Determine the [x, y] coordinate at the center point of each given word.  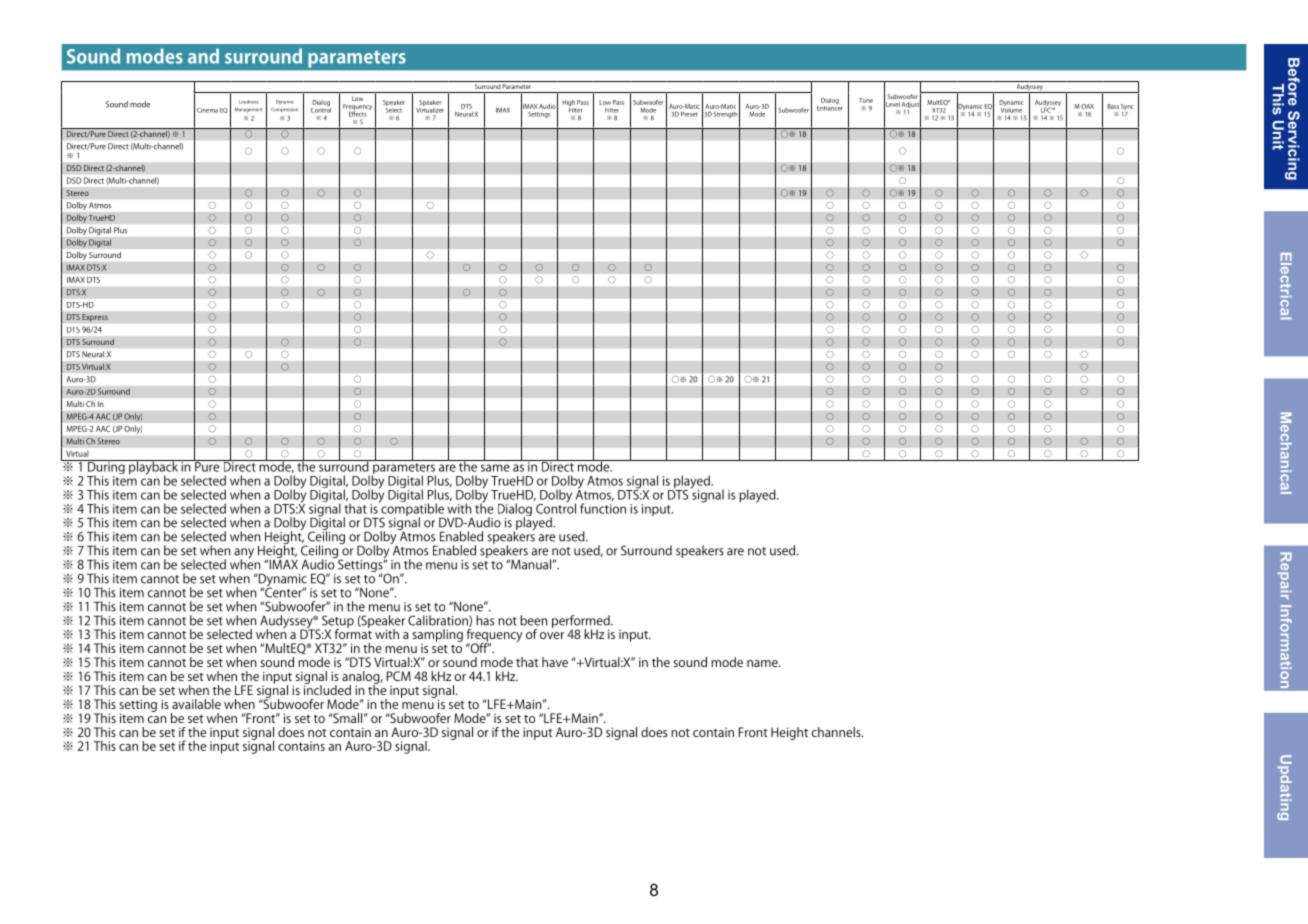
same [495, 468]
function [603, 508]
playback [153, 468]
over [552, 635]
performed [582, 622]
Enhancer [830, 107]
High [569, 104]
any [244, 554]
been [533, 620]
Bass [1113, 106]
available [196, 704]
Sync [1127, 108]
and [203, 56]
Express [95, 318]
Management [248, 110]
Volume [1011, 109]
